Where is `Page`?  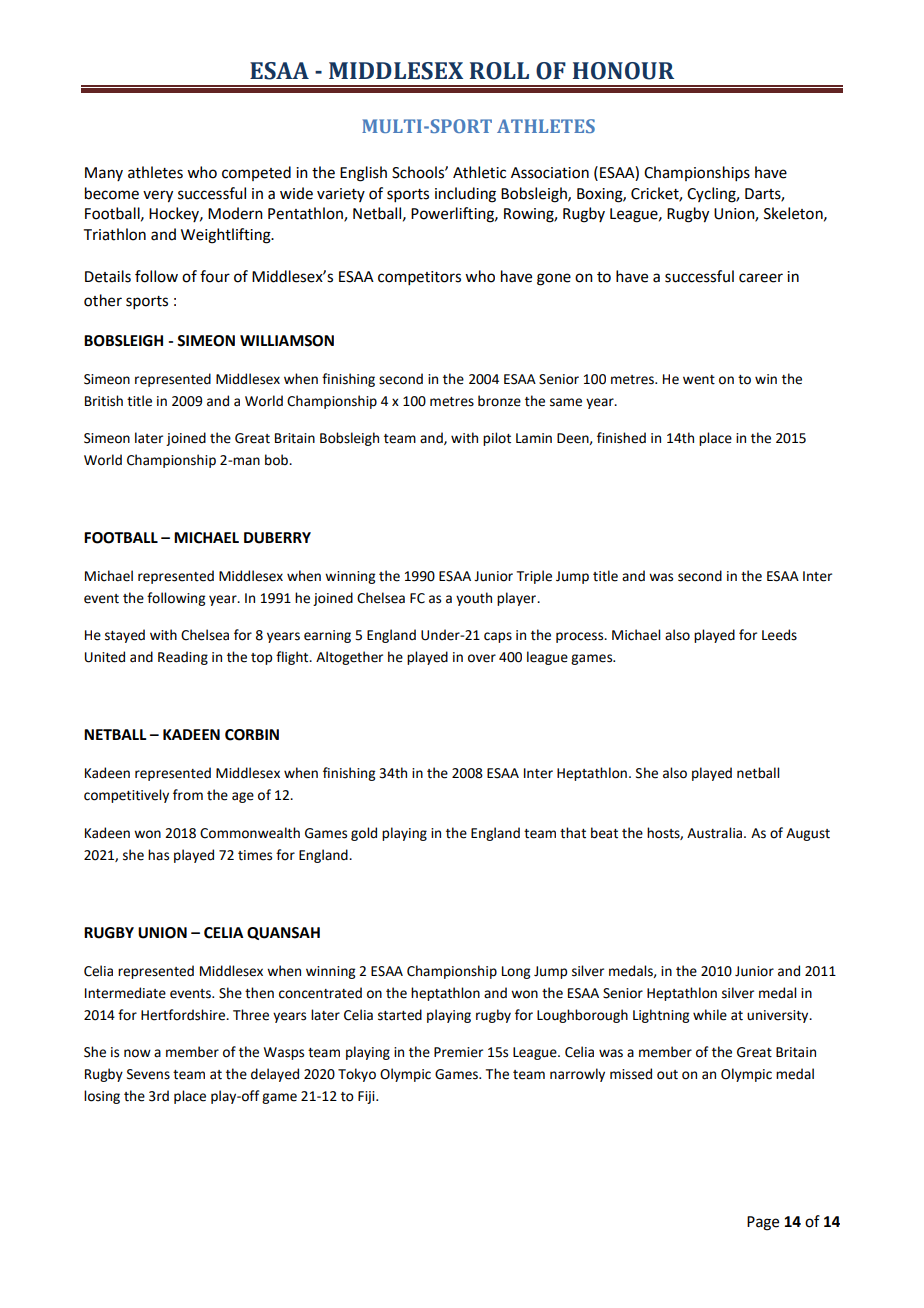
Page is located at coordinates (763, 1223).
